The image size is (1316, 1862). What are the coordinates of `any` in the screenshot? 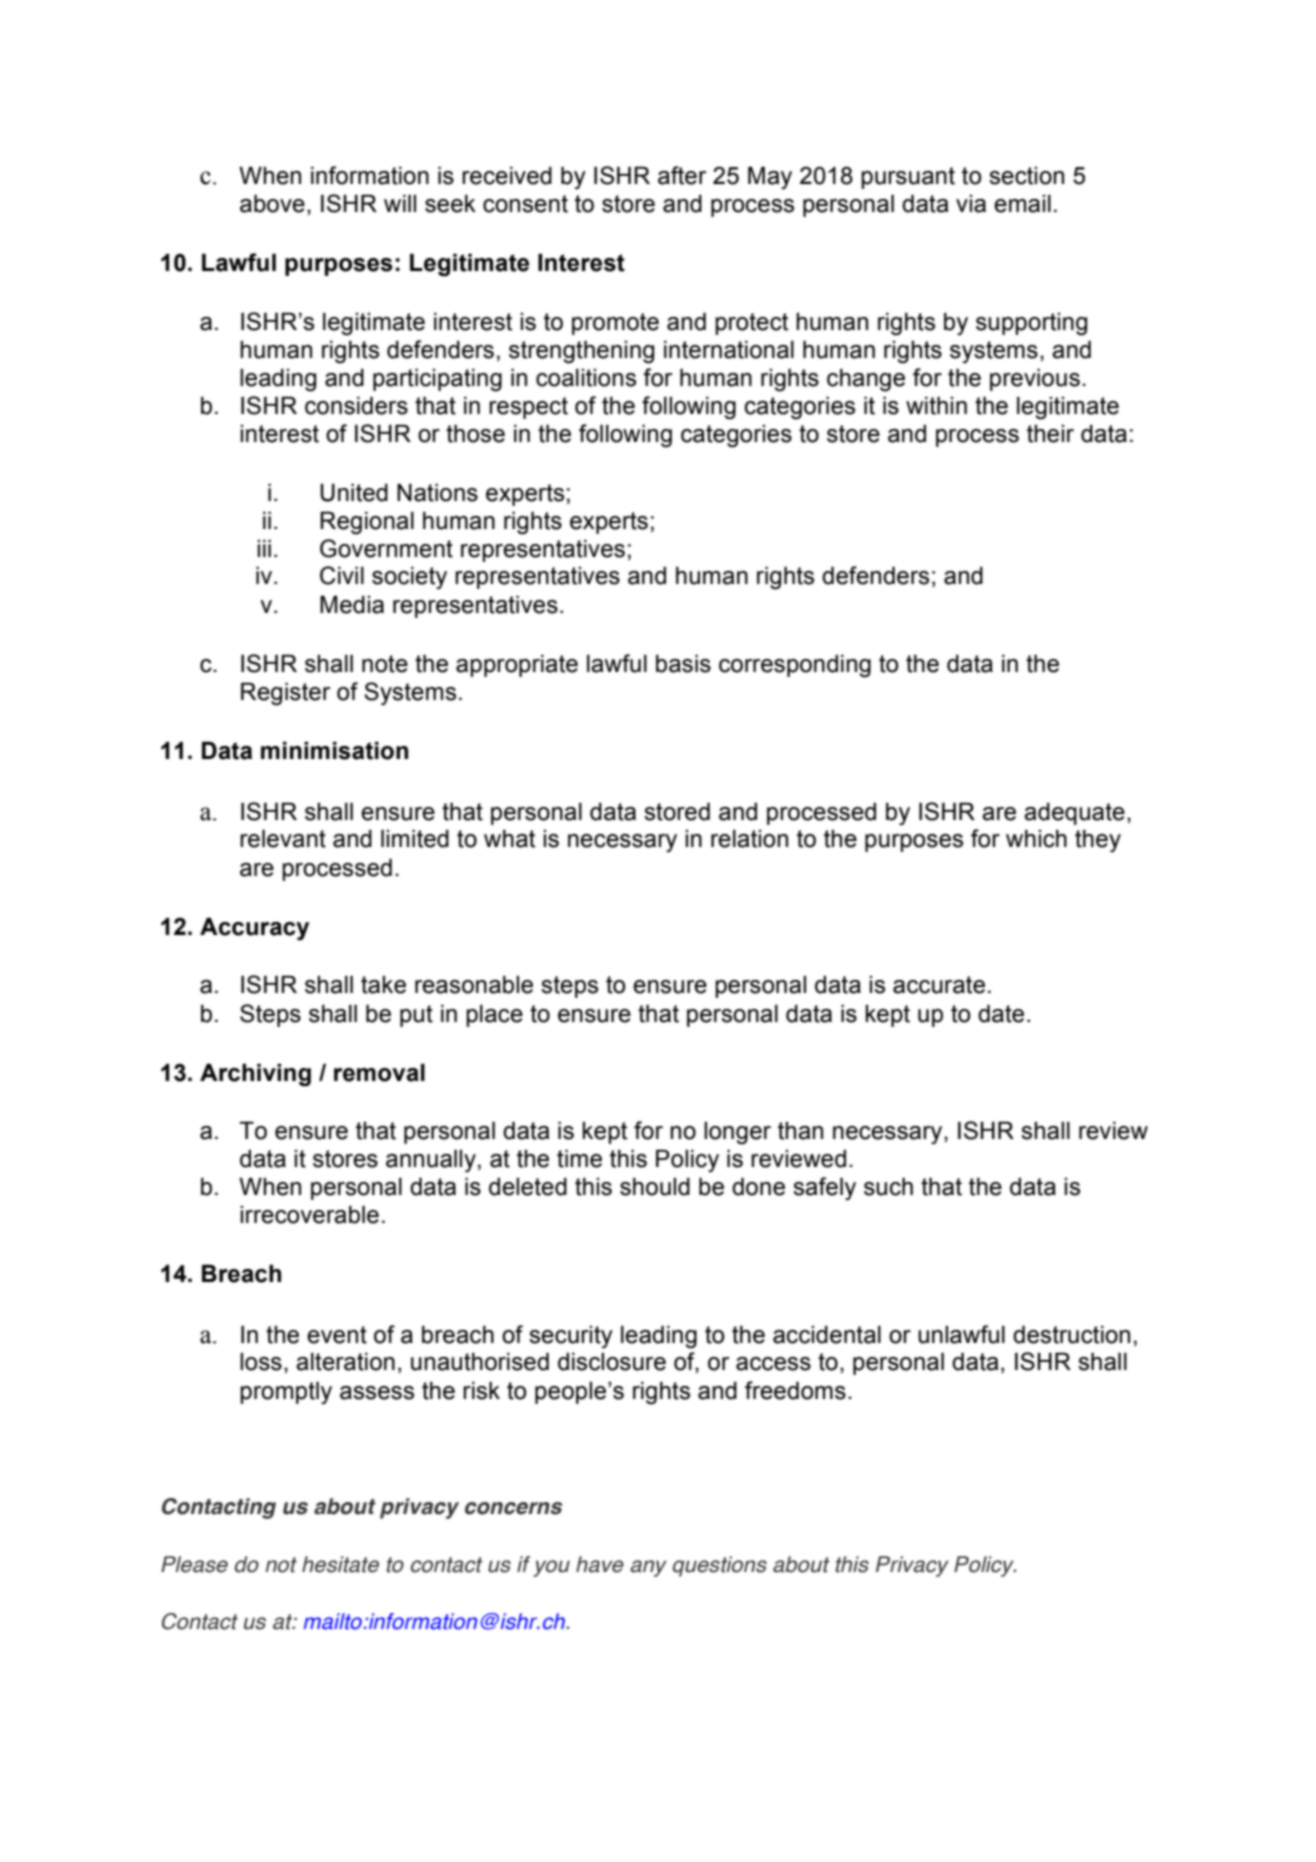 It's located at (648, 1568).
